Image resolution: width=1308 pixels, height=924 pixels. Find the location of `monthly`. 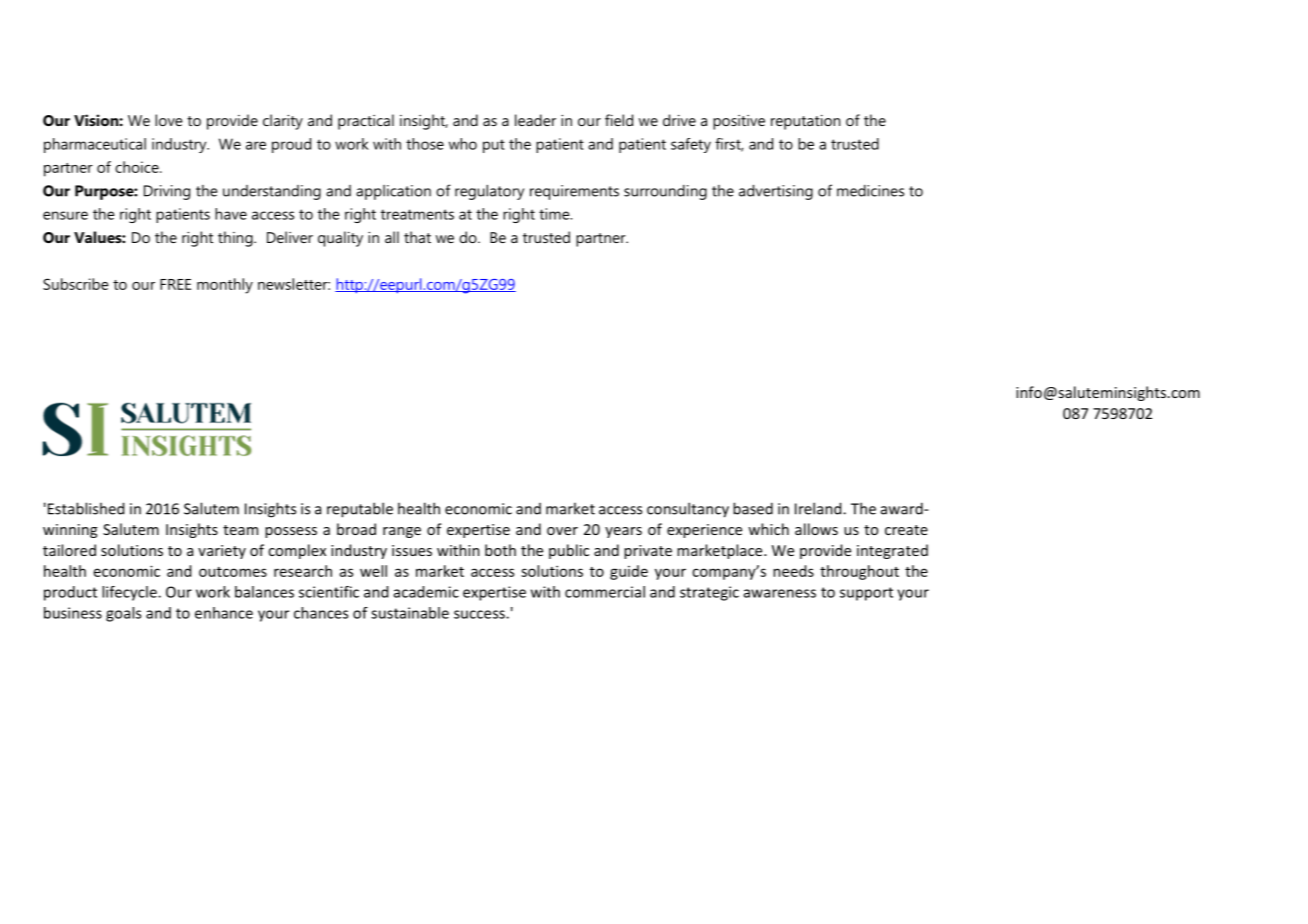

monthly is located at coordinates (225, 286).
